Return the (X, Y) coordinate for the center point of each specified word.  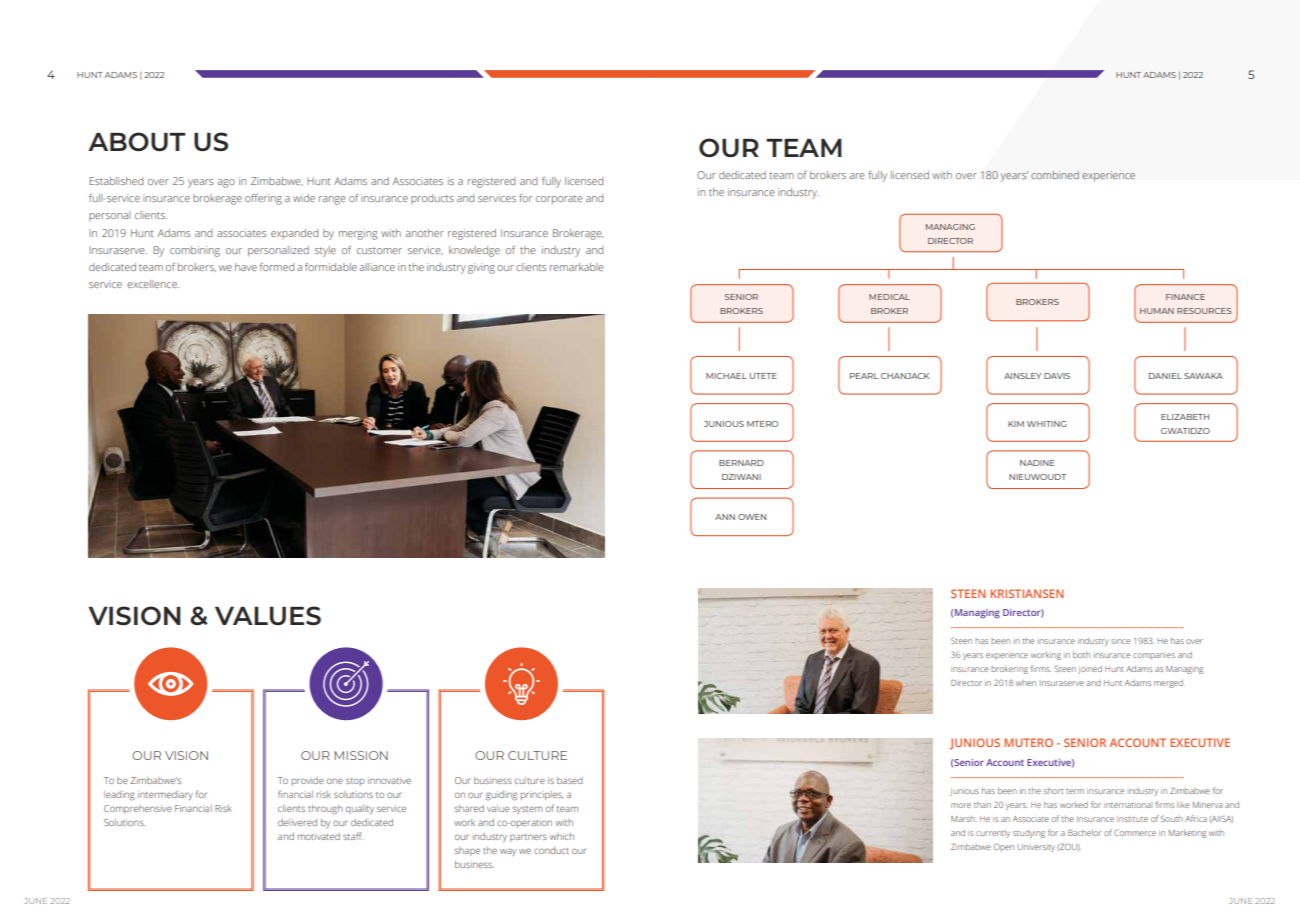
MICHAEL (726, 376)
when (1026, 683)
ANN (725, 517)
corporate (559, 199)
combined (1055, 175)
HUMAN (1157, 311)
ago (226, 183)
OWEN (752, 517)
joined (1090, 670)
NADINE (1037, 463)
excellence (153, 284)
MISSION (361, 755)
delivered (297, 822)
